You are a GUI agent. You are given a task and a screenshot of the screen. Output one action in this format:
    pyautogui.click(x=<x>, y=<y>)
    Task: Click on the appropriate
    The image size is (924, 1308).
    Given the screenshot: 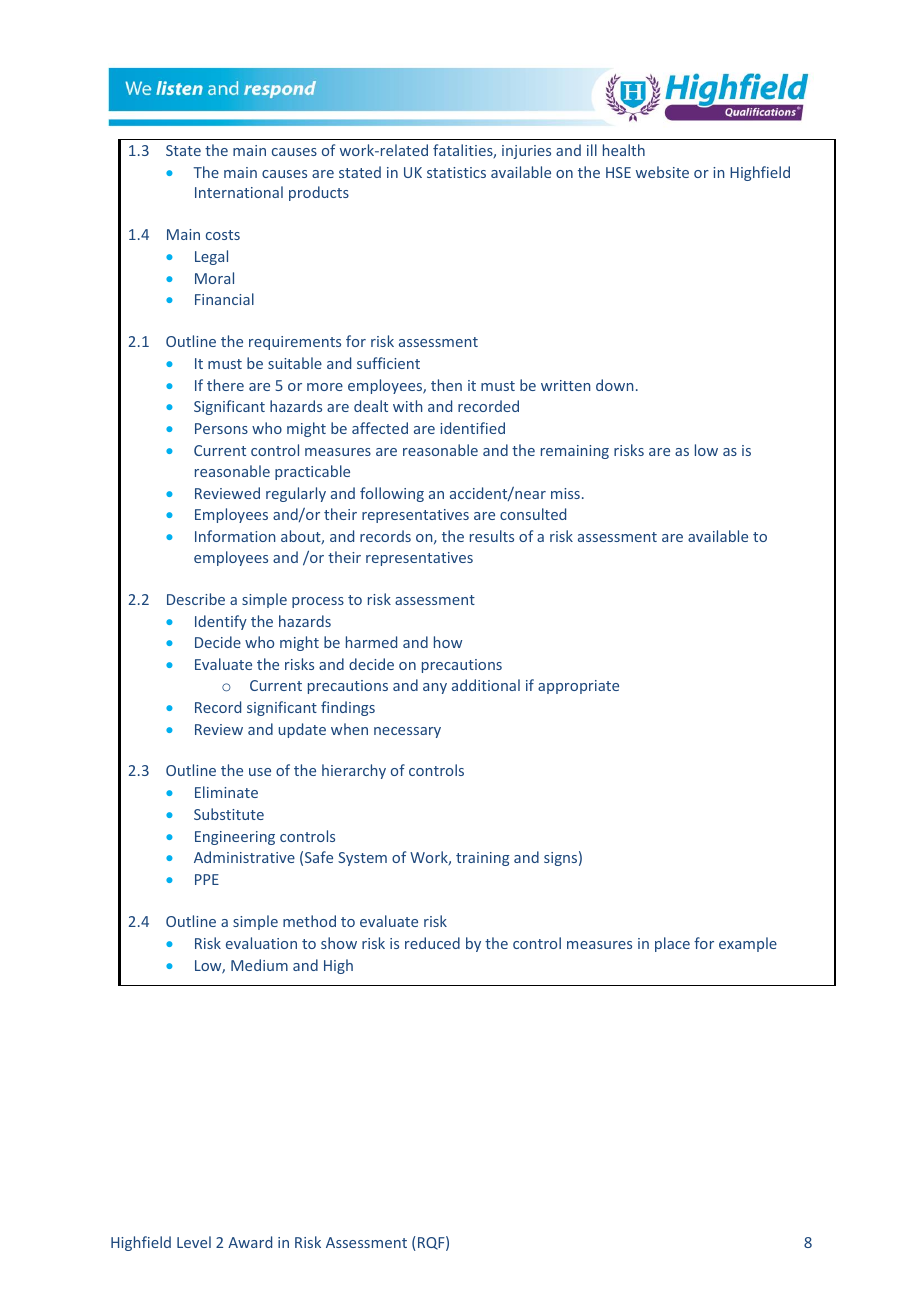 What is the action you would take?
    pyautogui.click(x=578, y=687)
